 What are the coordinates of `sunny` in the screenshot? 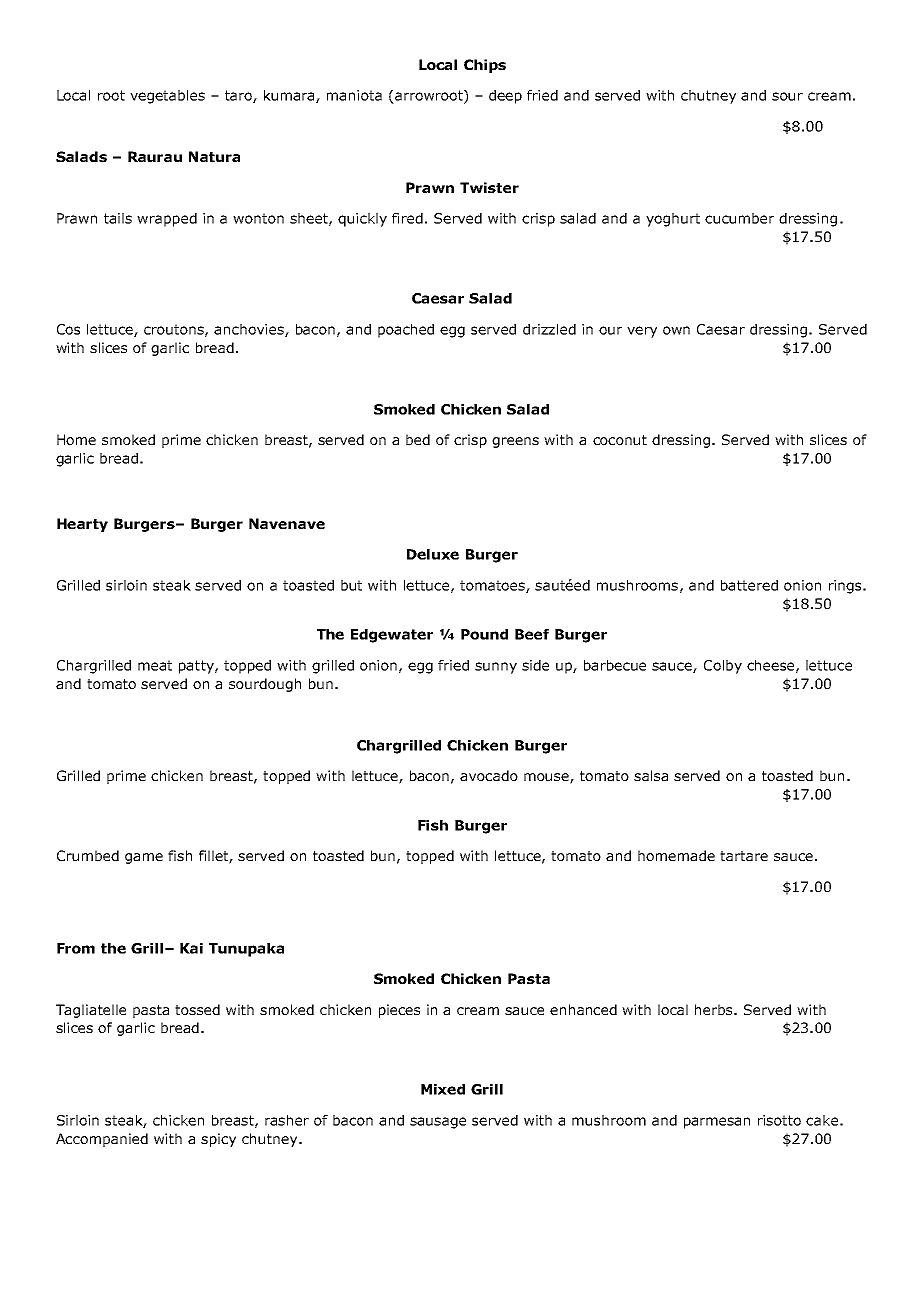 It's located at (496, 668).
